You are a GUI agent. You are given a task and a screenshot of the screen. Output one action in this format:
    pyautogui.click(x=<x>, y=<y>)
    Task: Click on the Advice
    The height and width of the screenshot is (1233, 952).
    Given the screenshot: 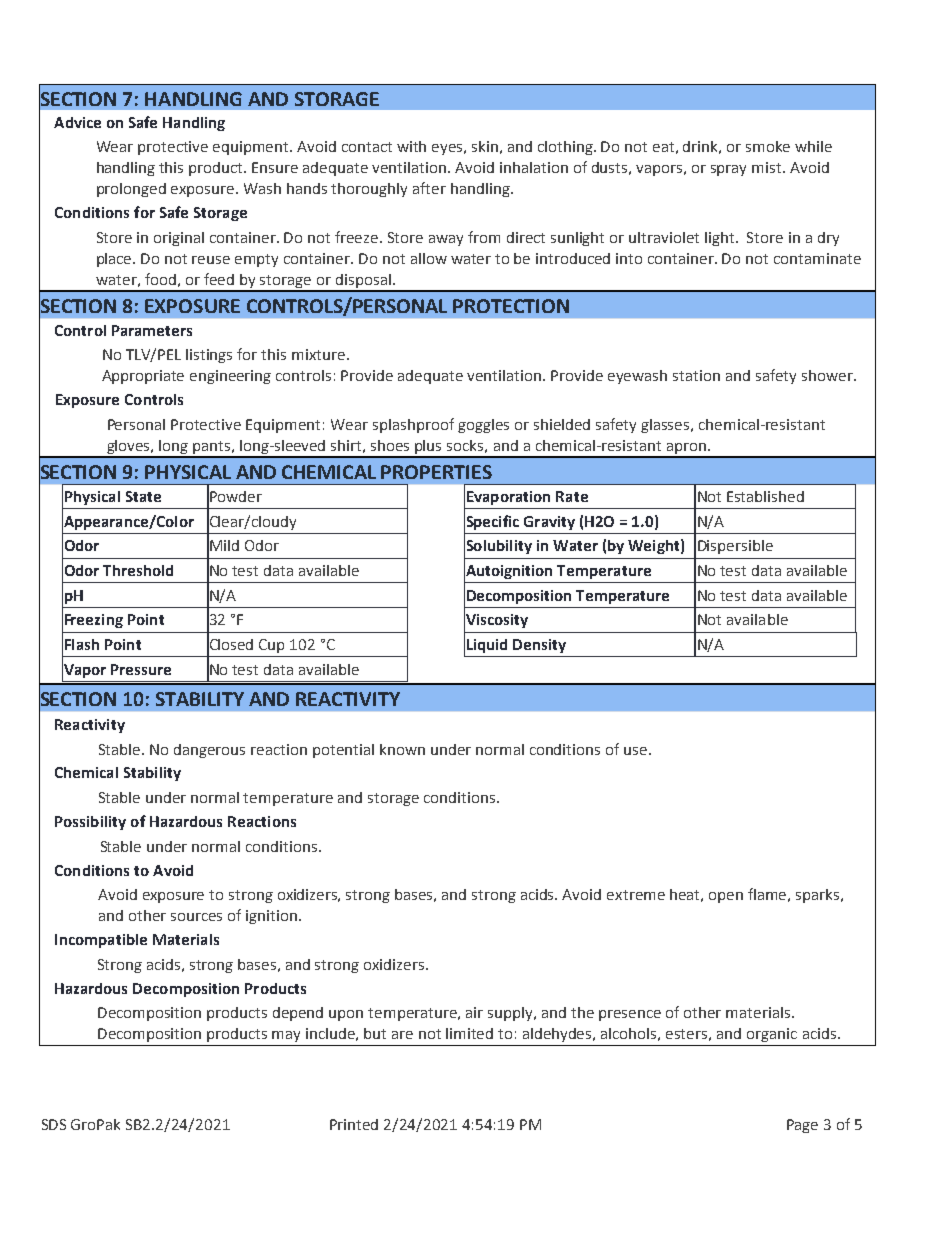 What is the action you would take?
    pyautogui.click(x=77, y=122)
